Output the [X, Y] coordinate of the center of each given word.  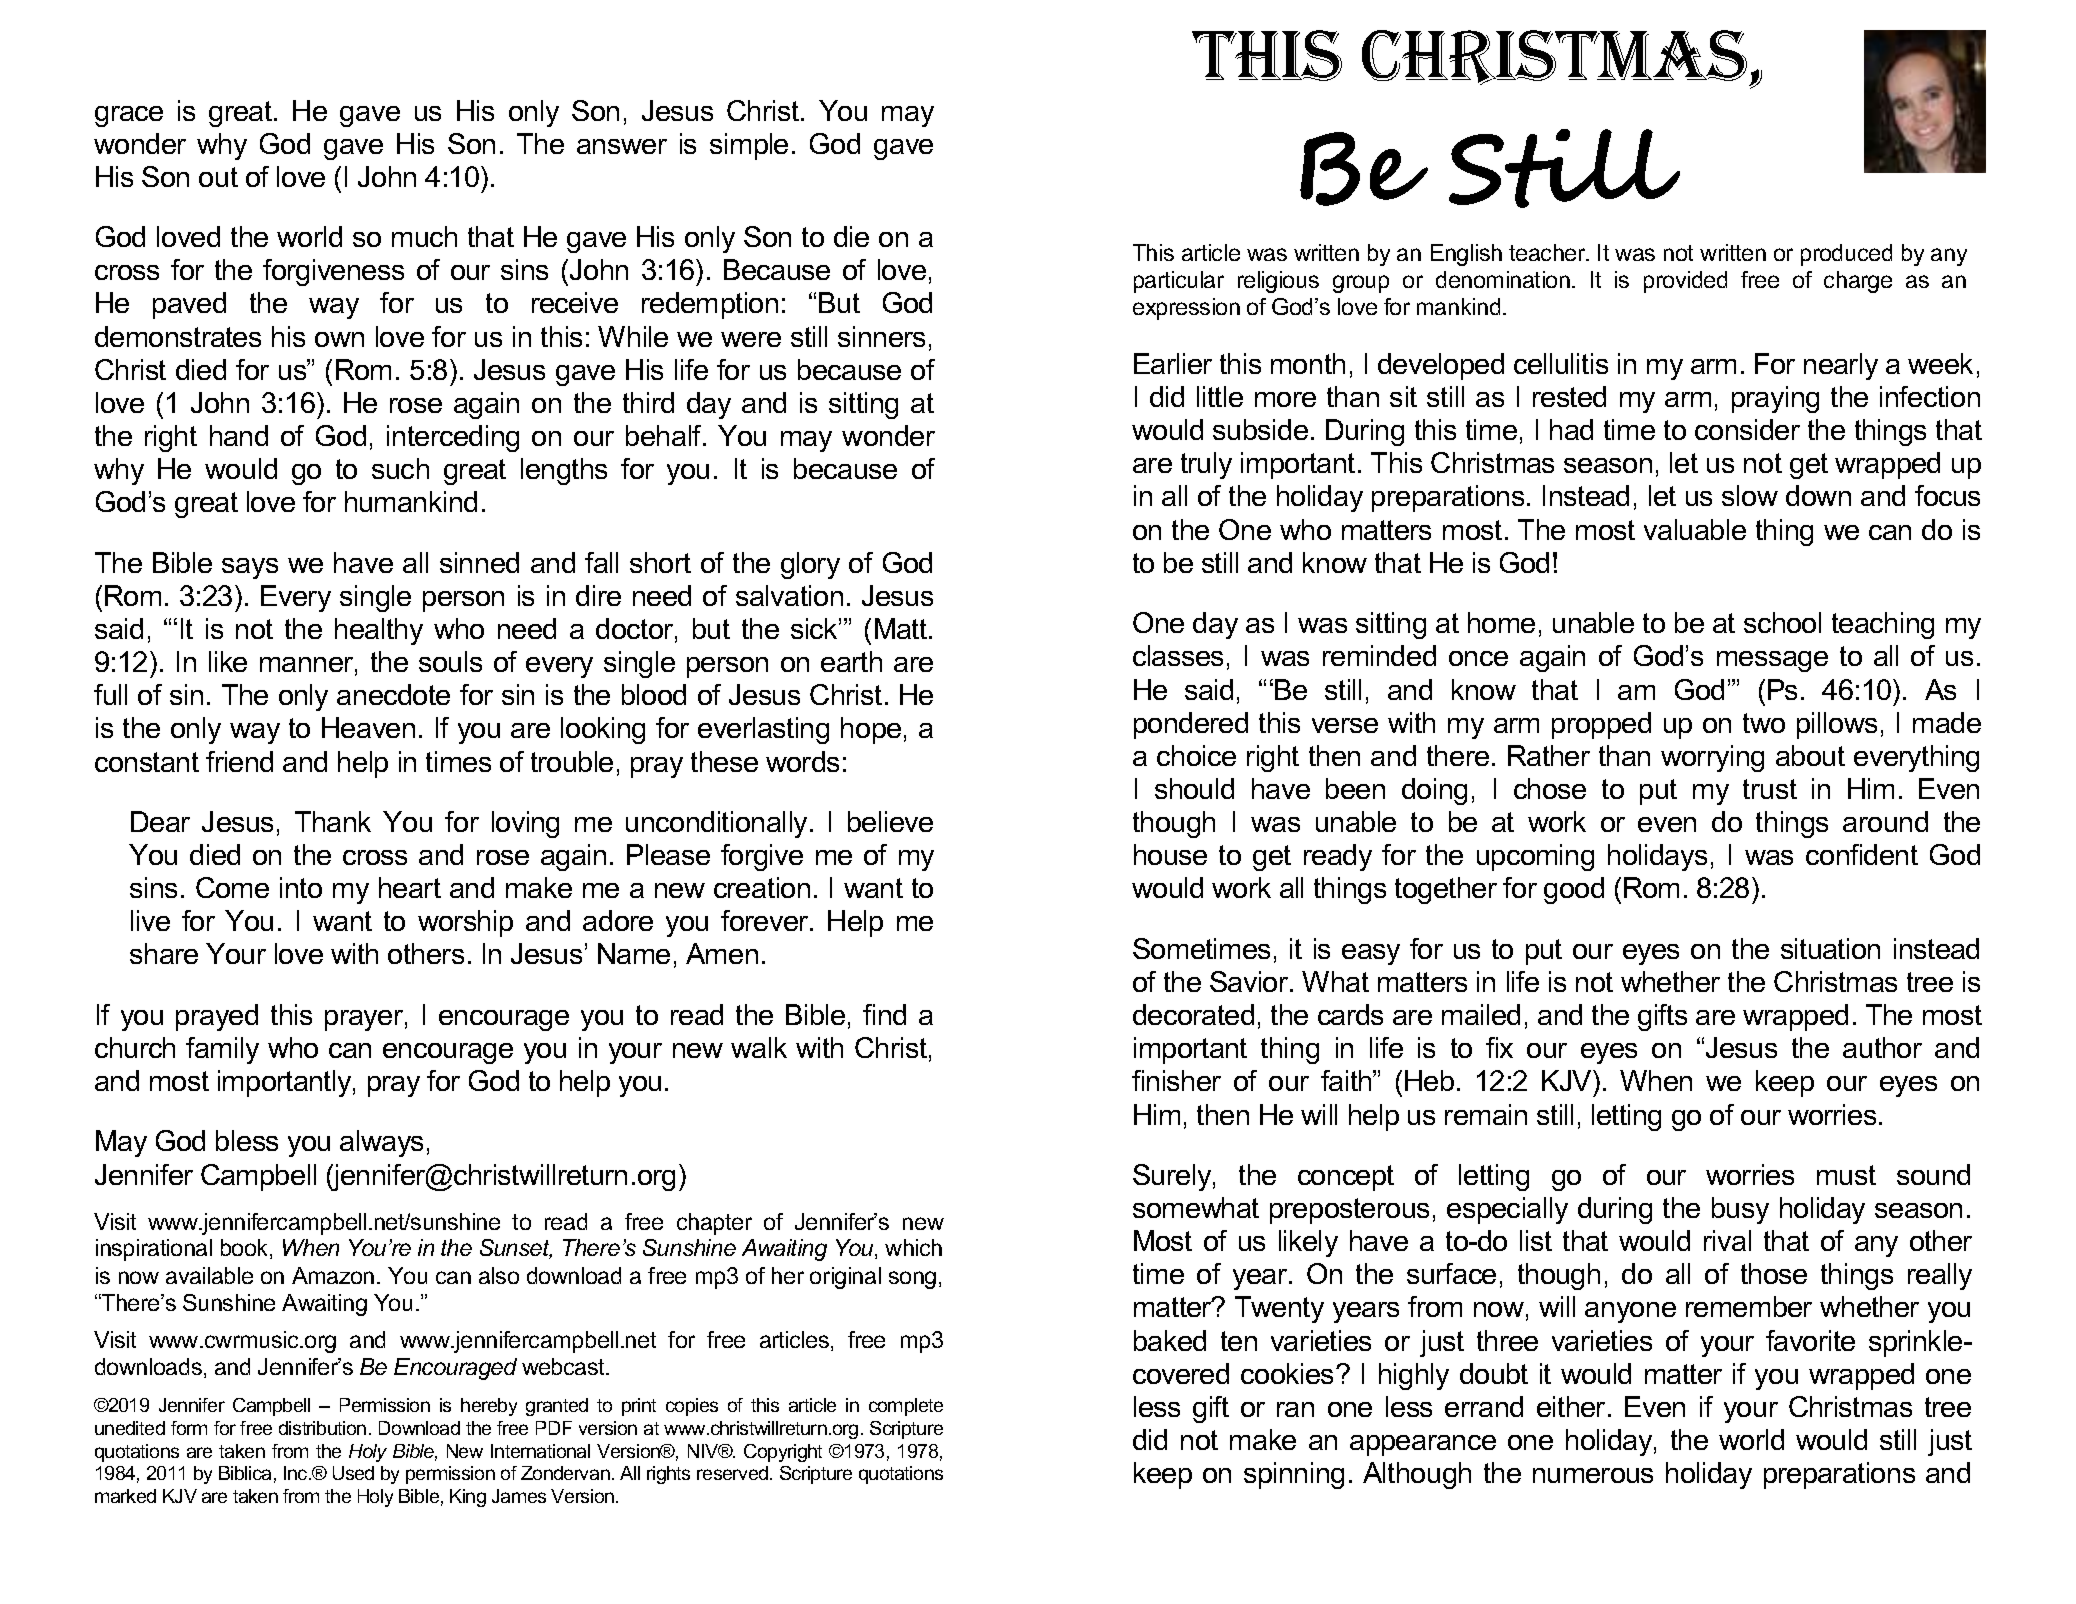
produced [1846, 255]
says [250, 568]
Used [353, 1473]
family [222, 1050]
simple [749, 146]
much [424, 236]
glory [810, 565]
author [1882, 1047]
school [1782, 622]
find [884, 1014]
